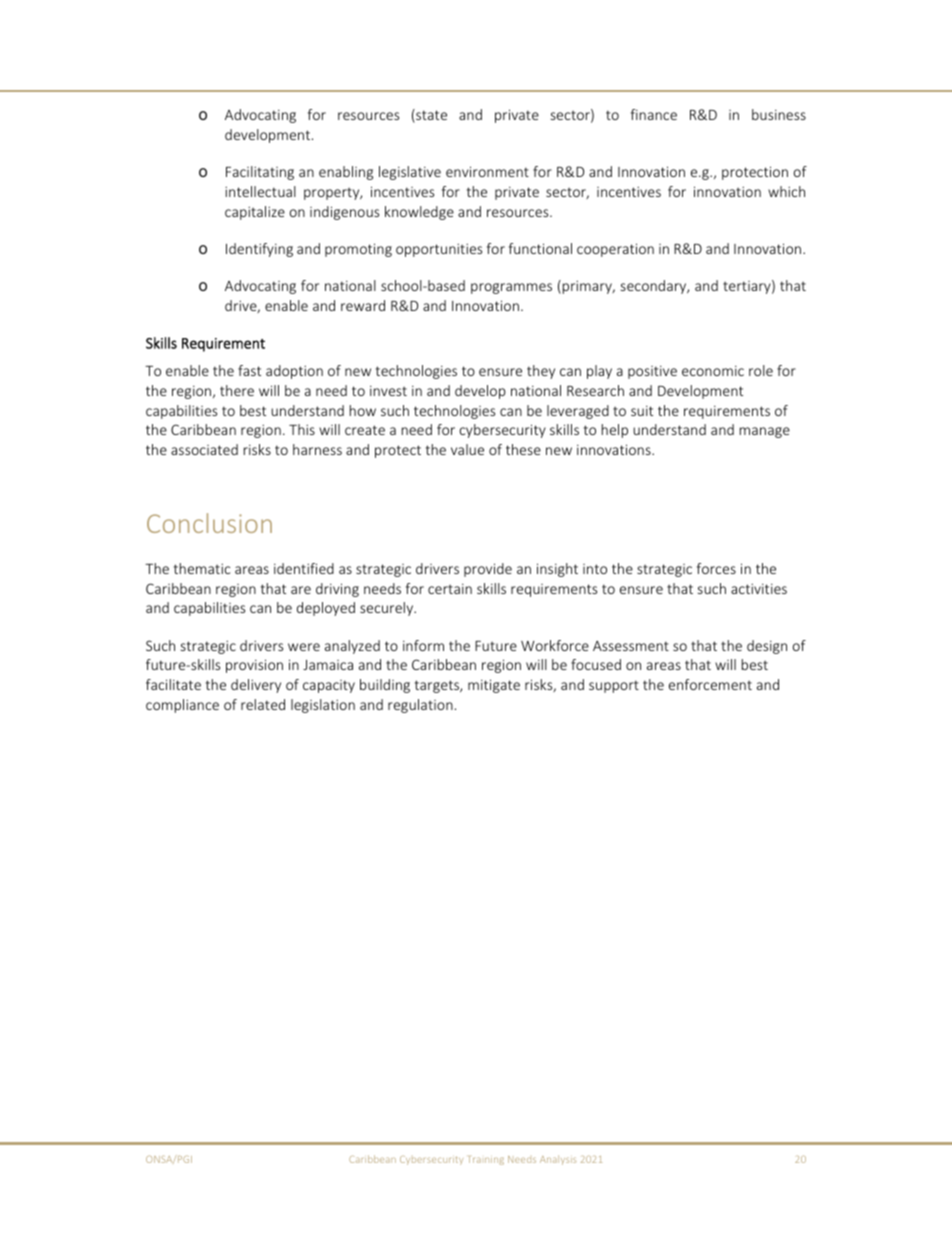  Describe the element at coordinates (420, 706) in the image. I see `regulation` at that location.
